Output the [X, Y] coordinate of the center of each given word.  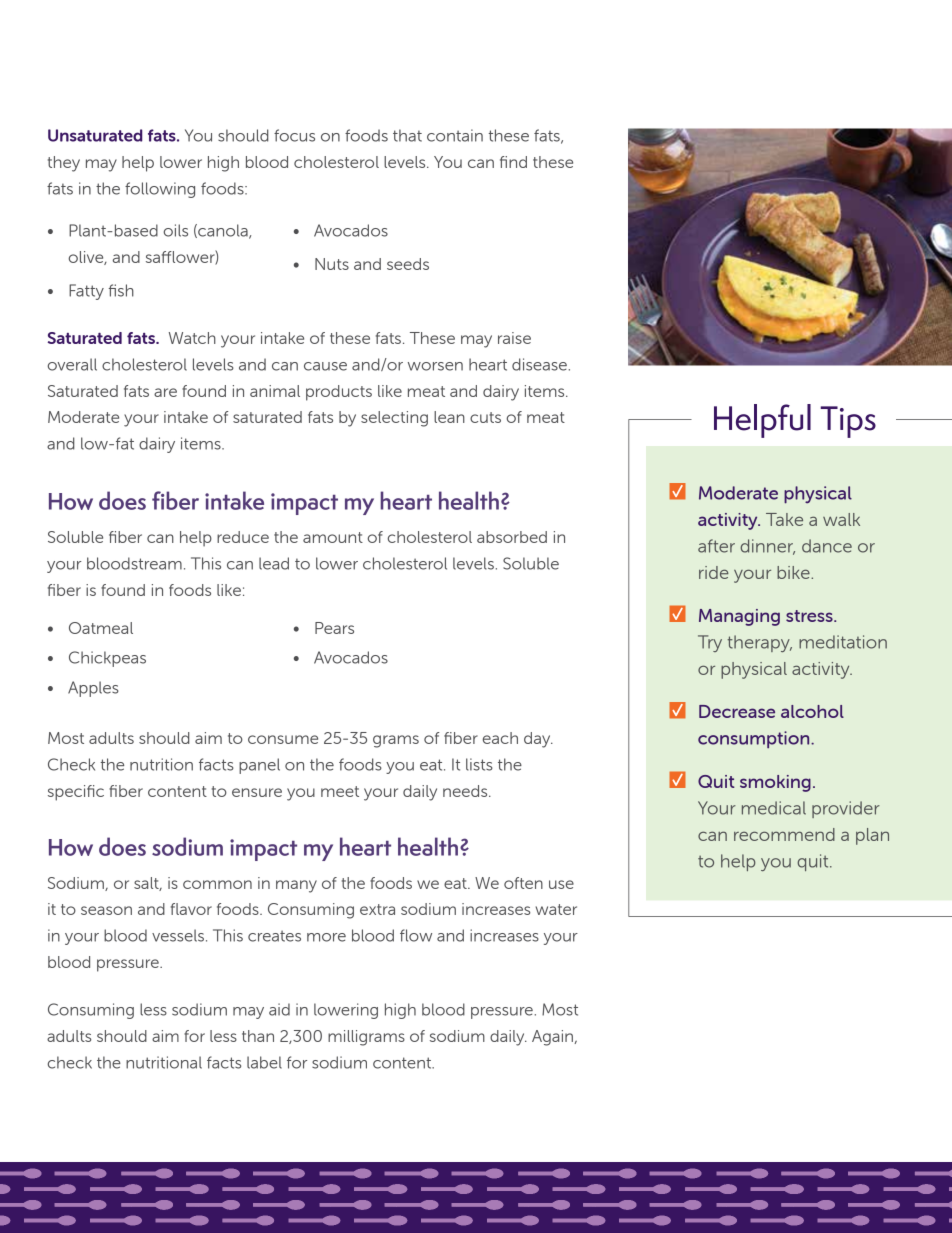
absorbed [512, 537]
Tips [848, 422]
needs [466, 791]
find [513, 162]
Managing [739, 617]
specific [76, 793]
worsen [435, 366]
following [160, 190]
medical [774, 808]
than [258, 1036]
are [165, 392]
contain [455, 135]
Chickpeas [107, 659]
